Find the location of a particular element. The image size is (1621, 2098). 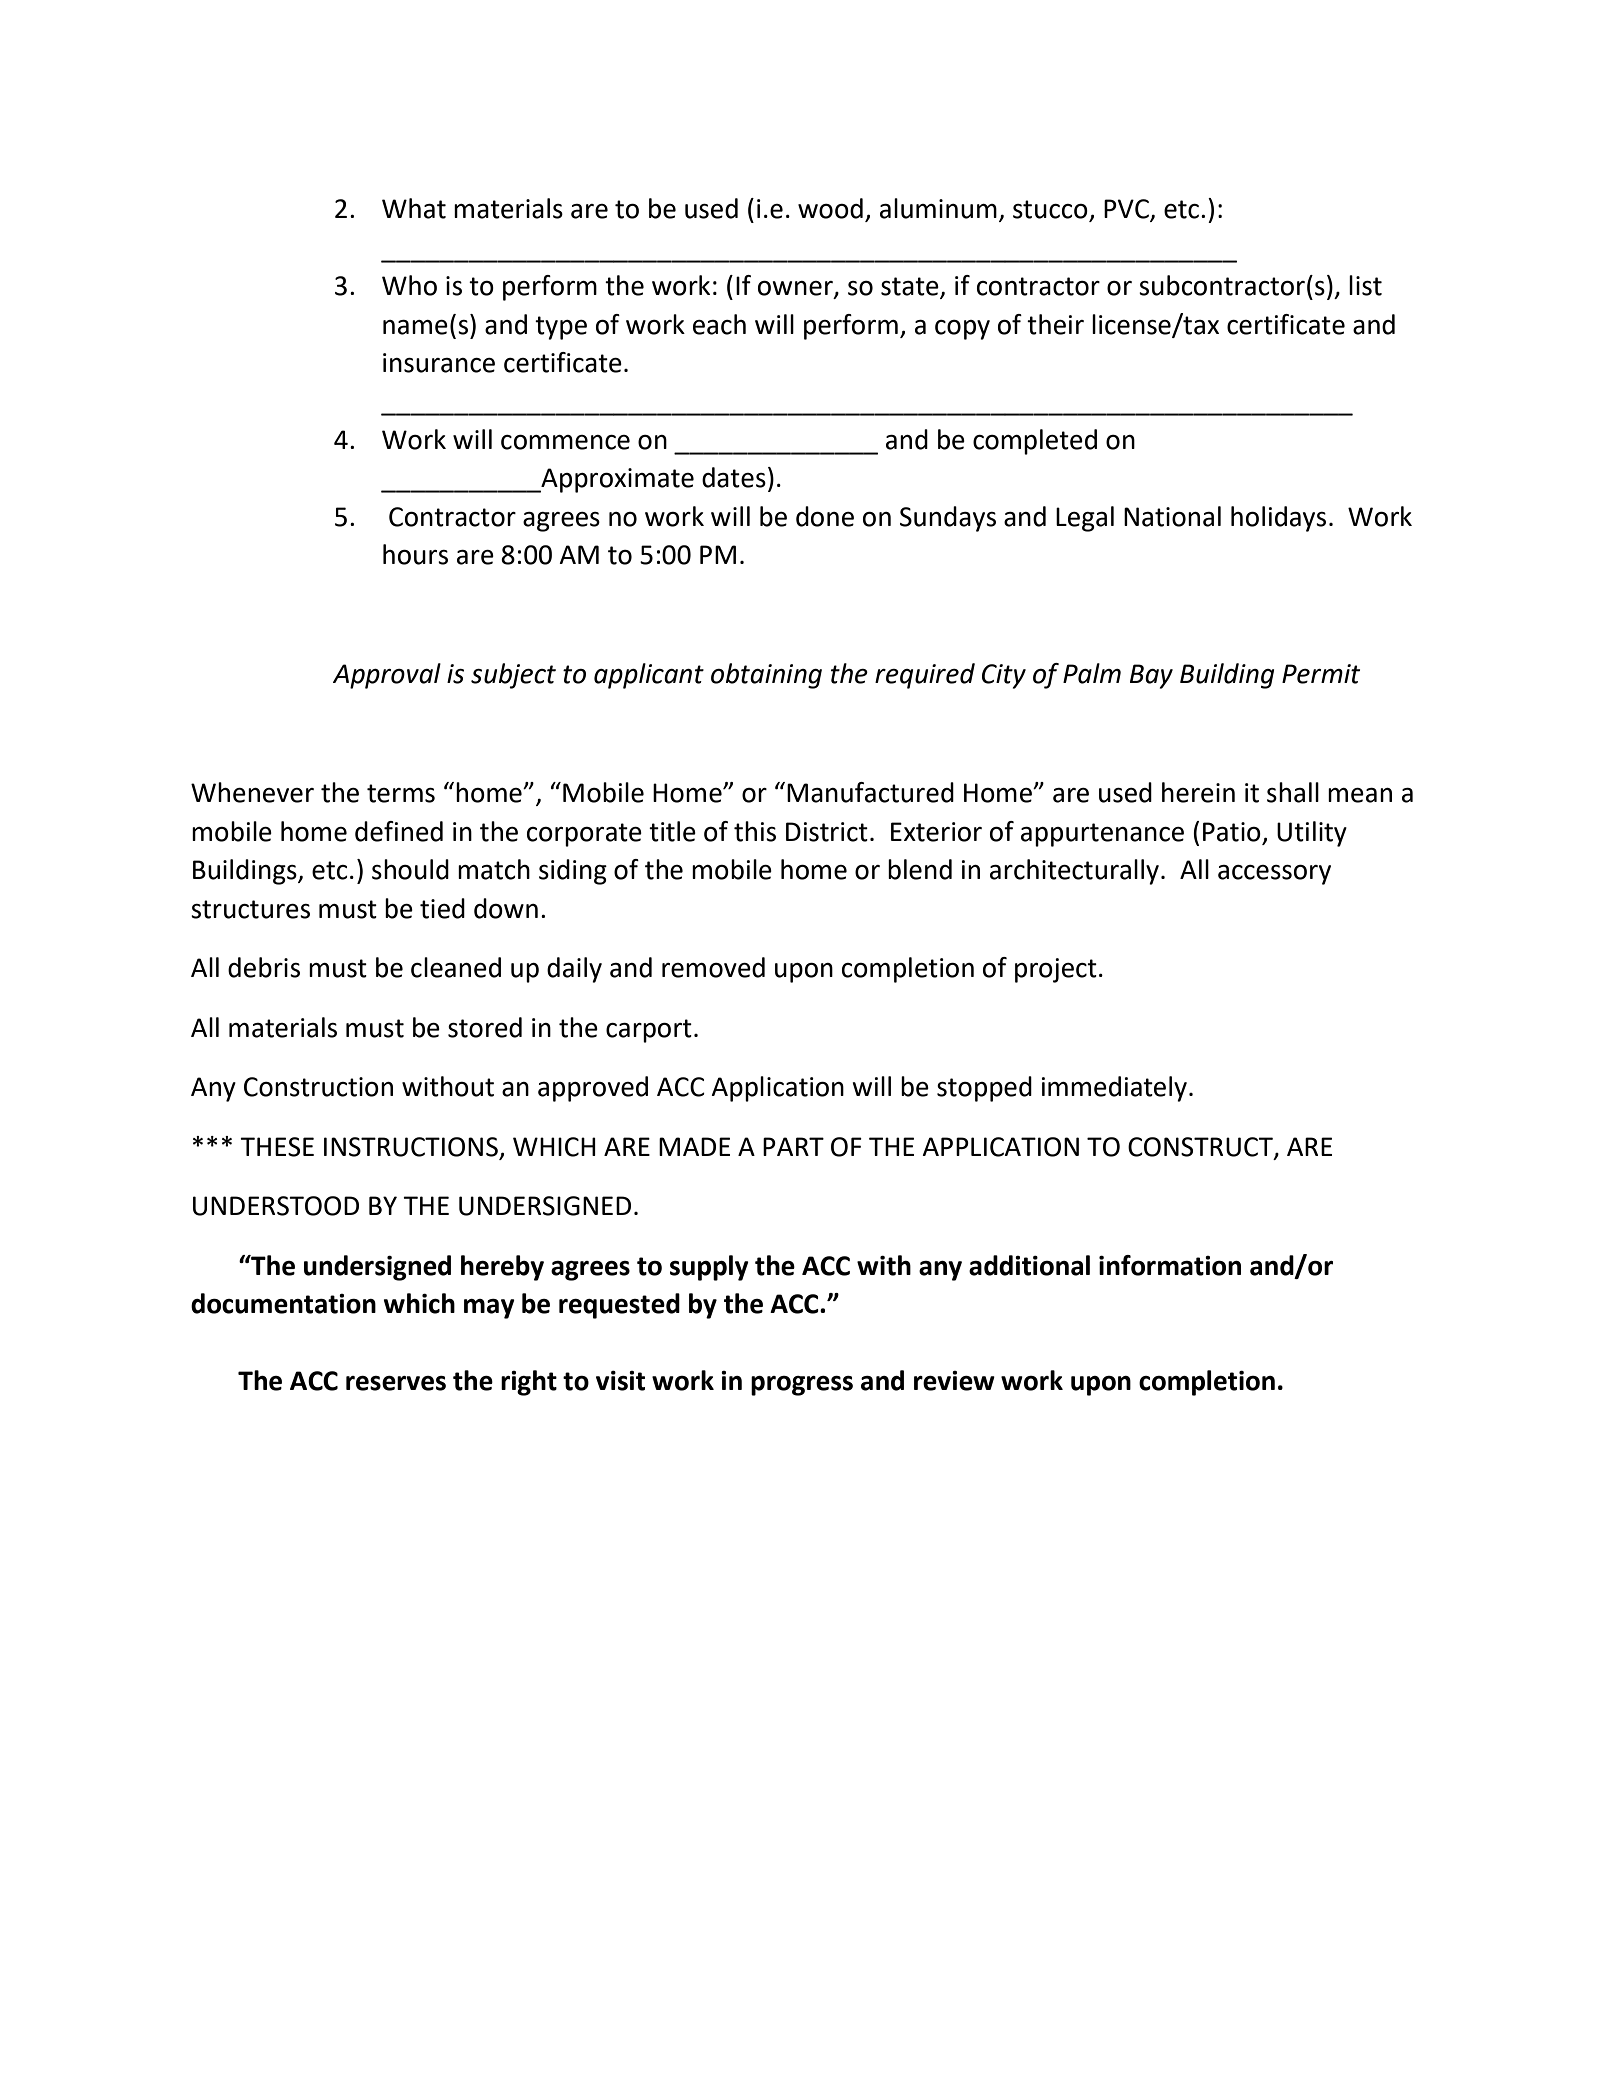

PVC is located at coordinates (1127, 210).
